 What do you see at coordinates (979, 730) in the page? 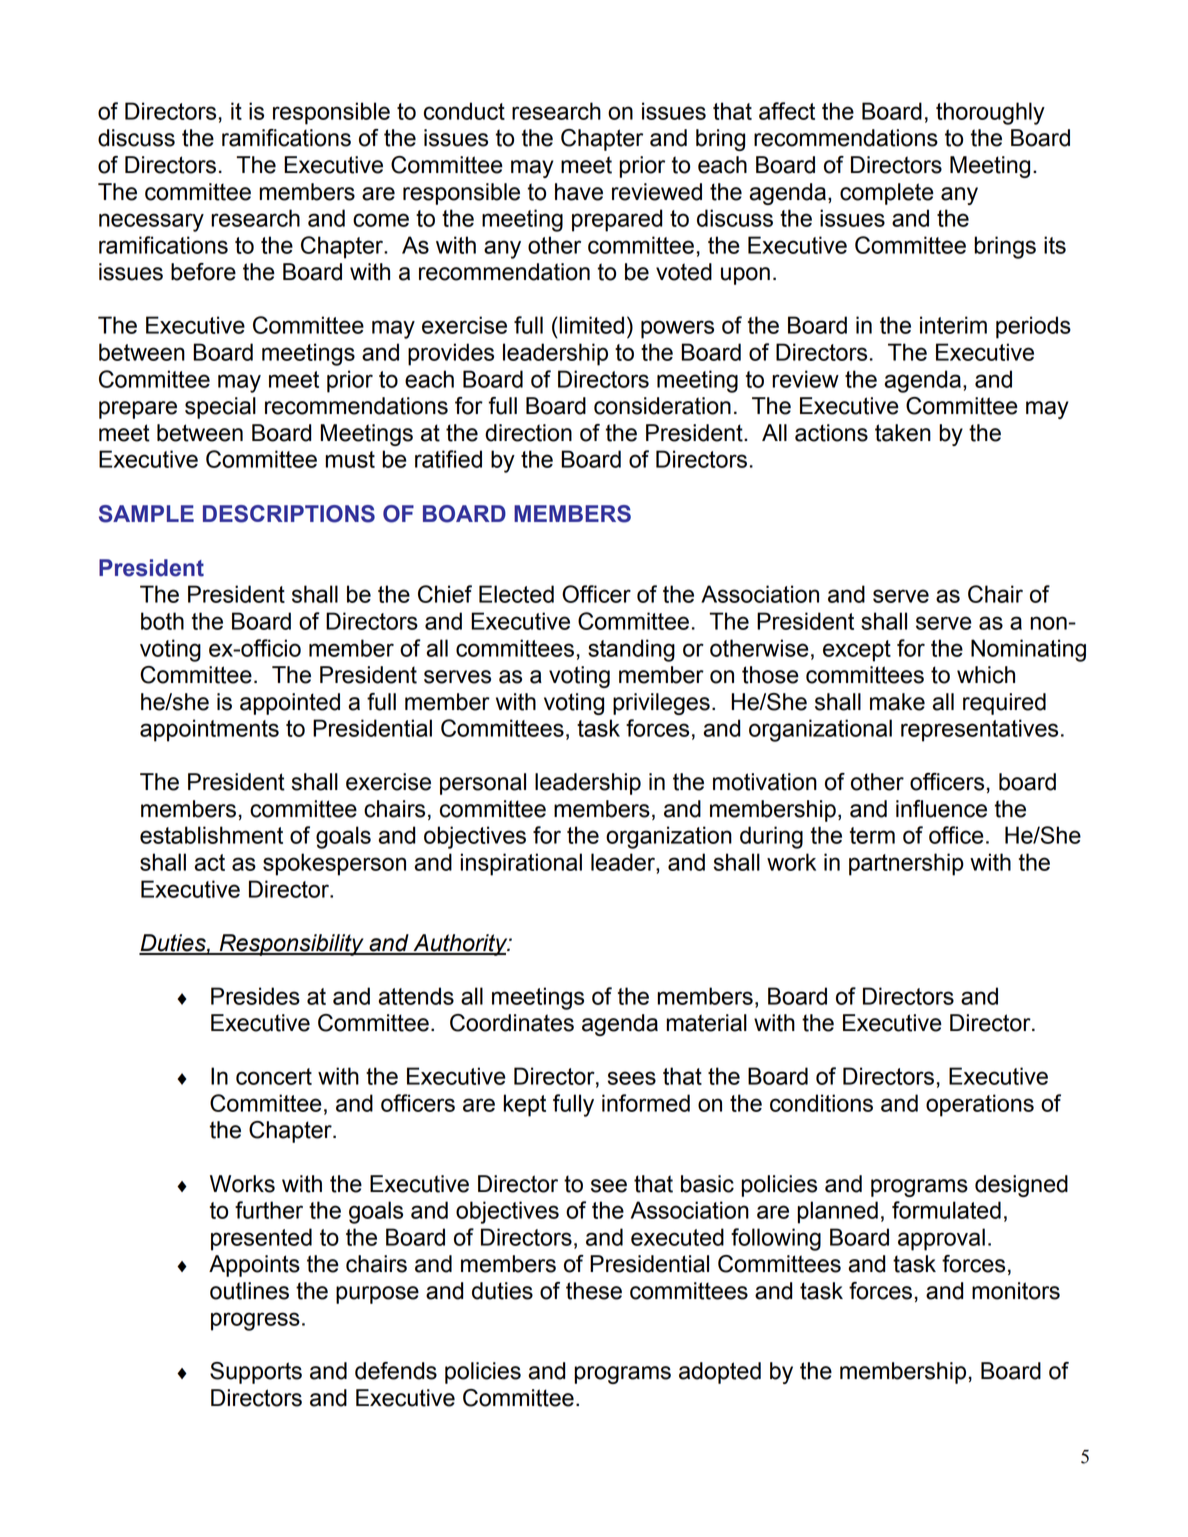
I see `representatives` at bounding box center [979, 730].
